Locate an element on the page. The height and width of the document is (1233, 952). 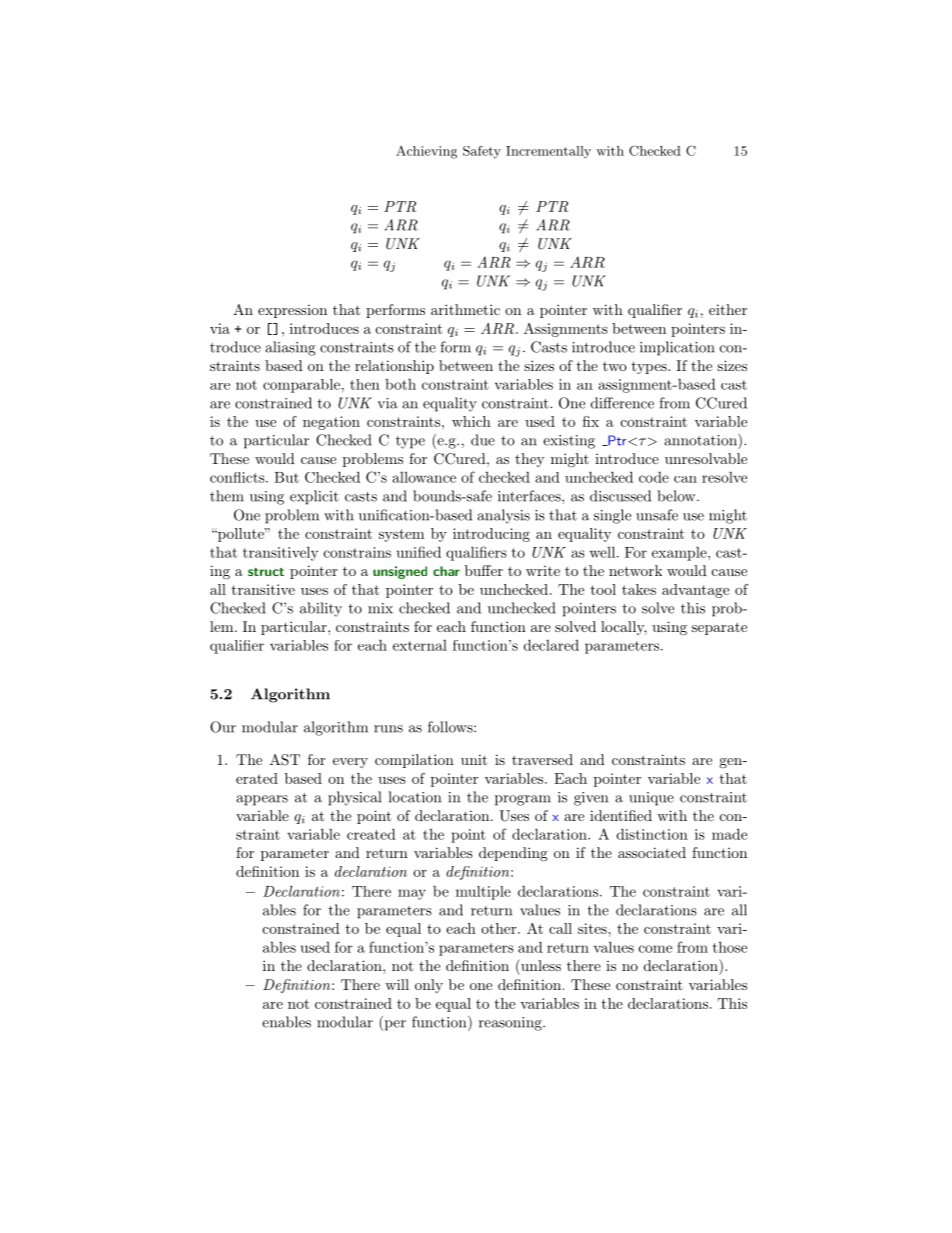
buffer is located at coordinates (484, 570).
